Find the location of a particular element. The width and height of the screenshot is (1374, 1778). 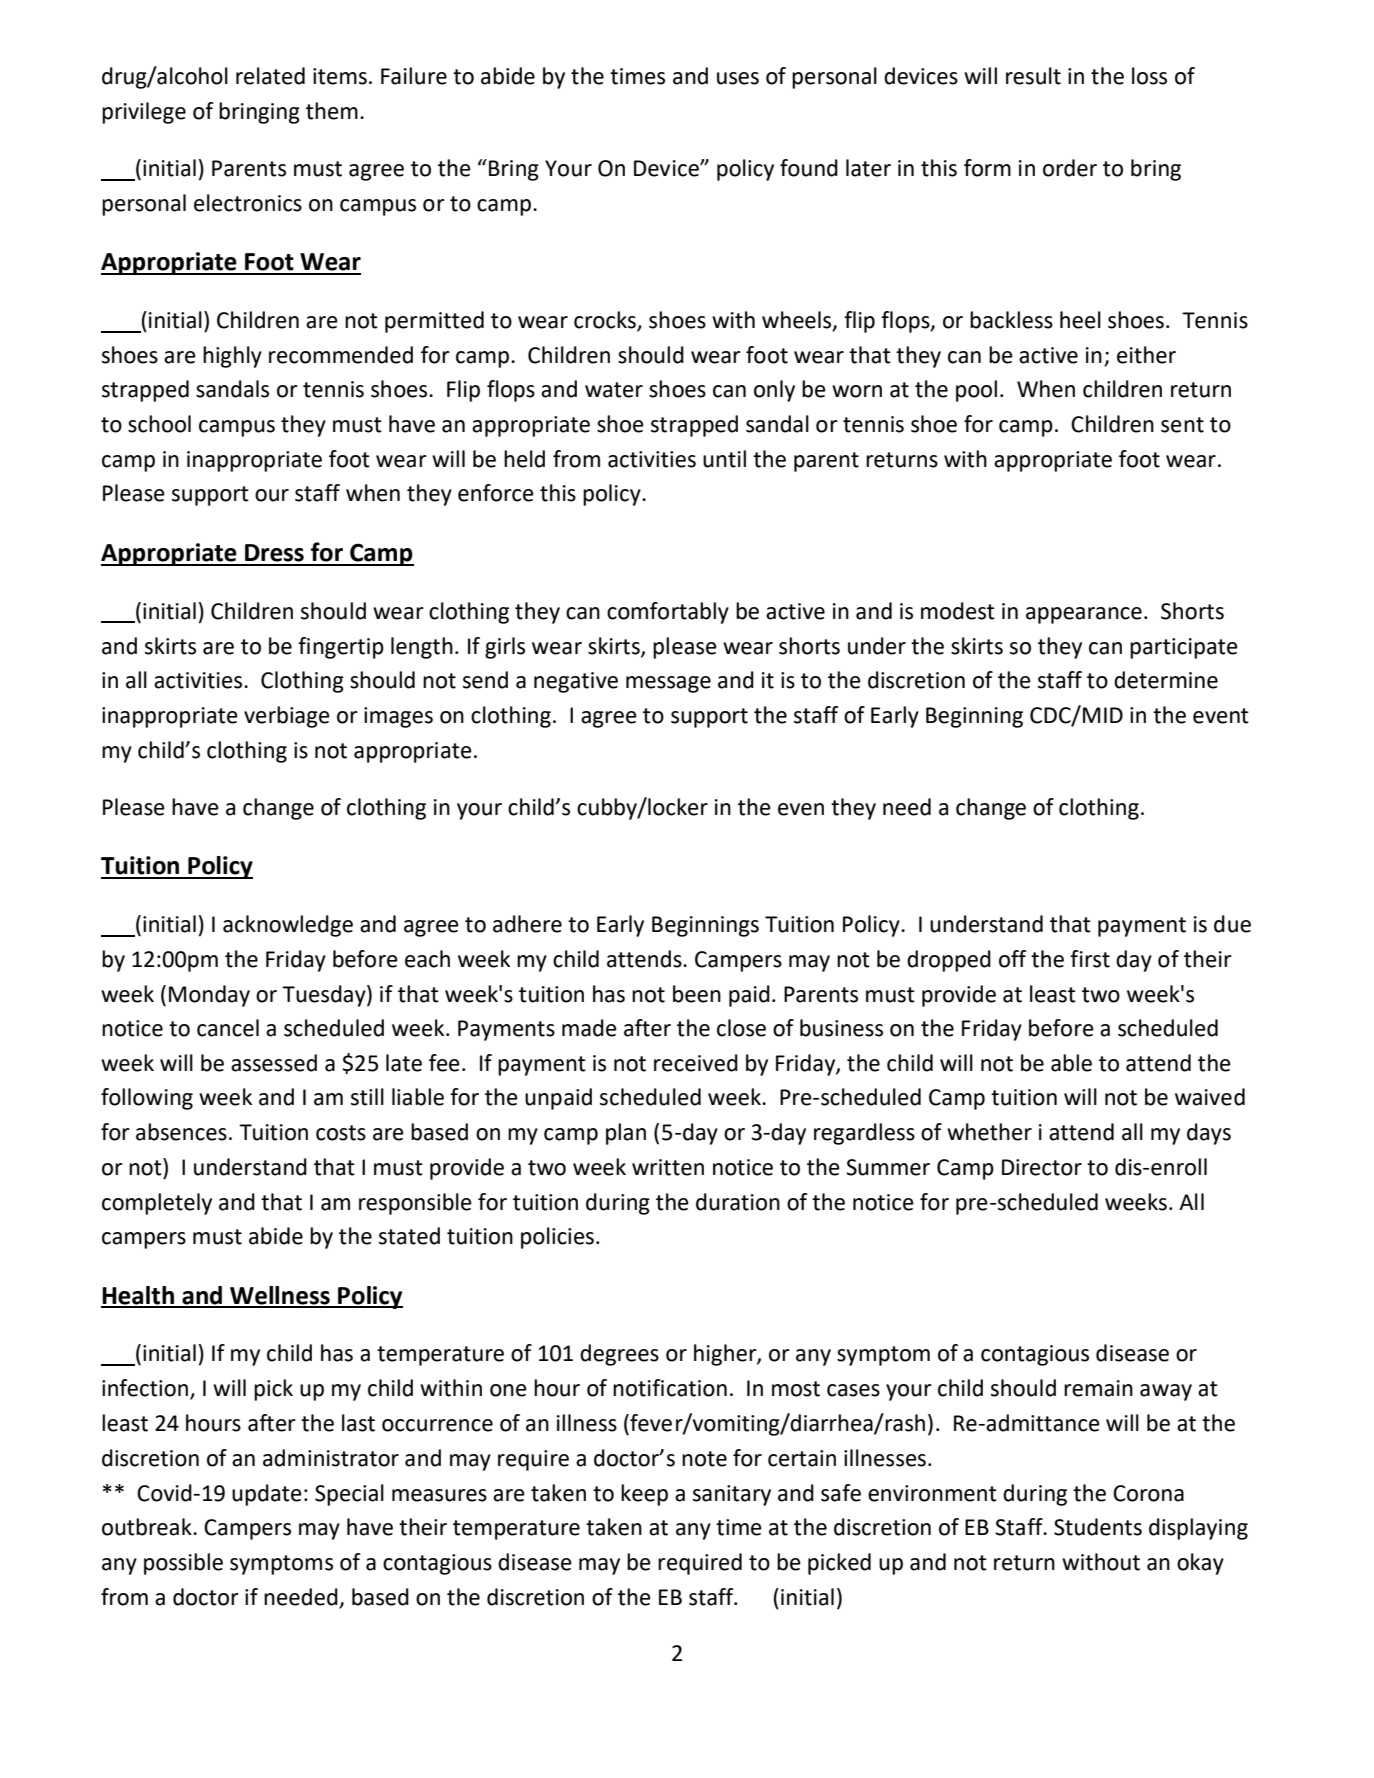

them is located at coordinates (332, 111).
